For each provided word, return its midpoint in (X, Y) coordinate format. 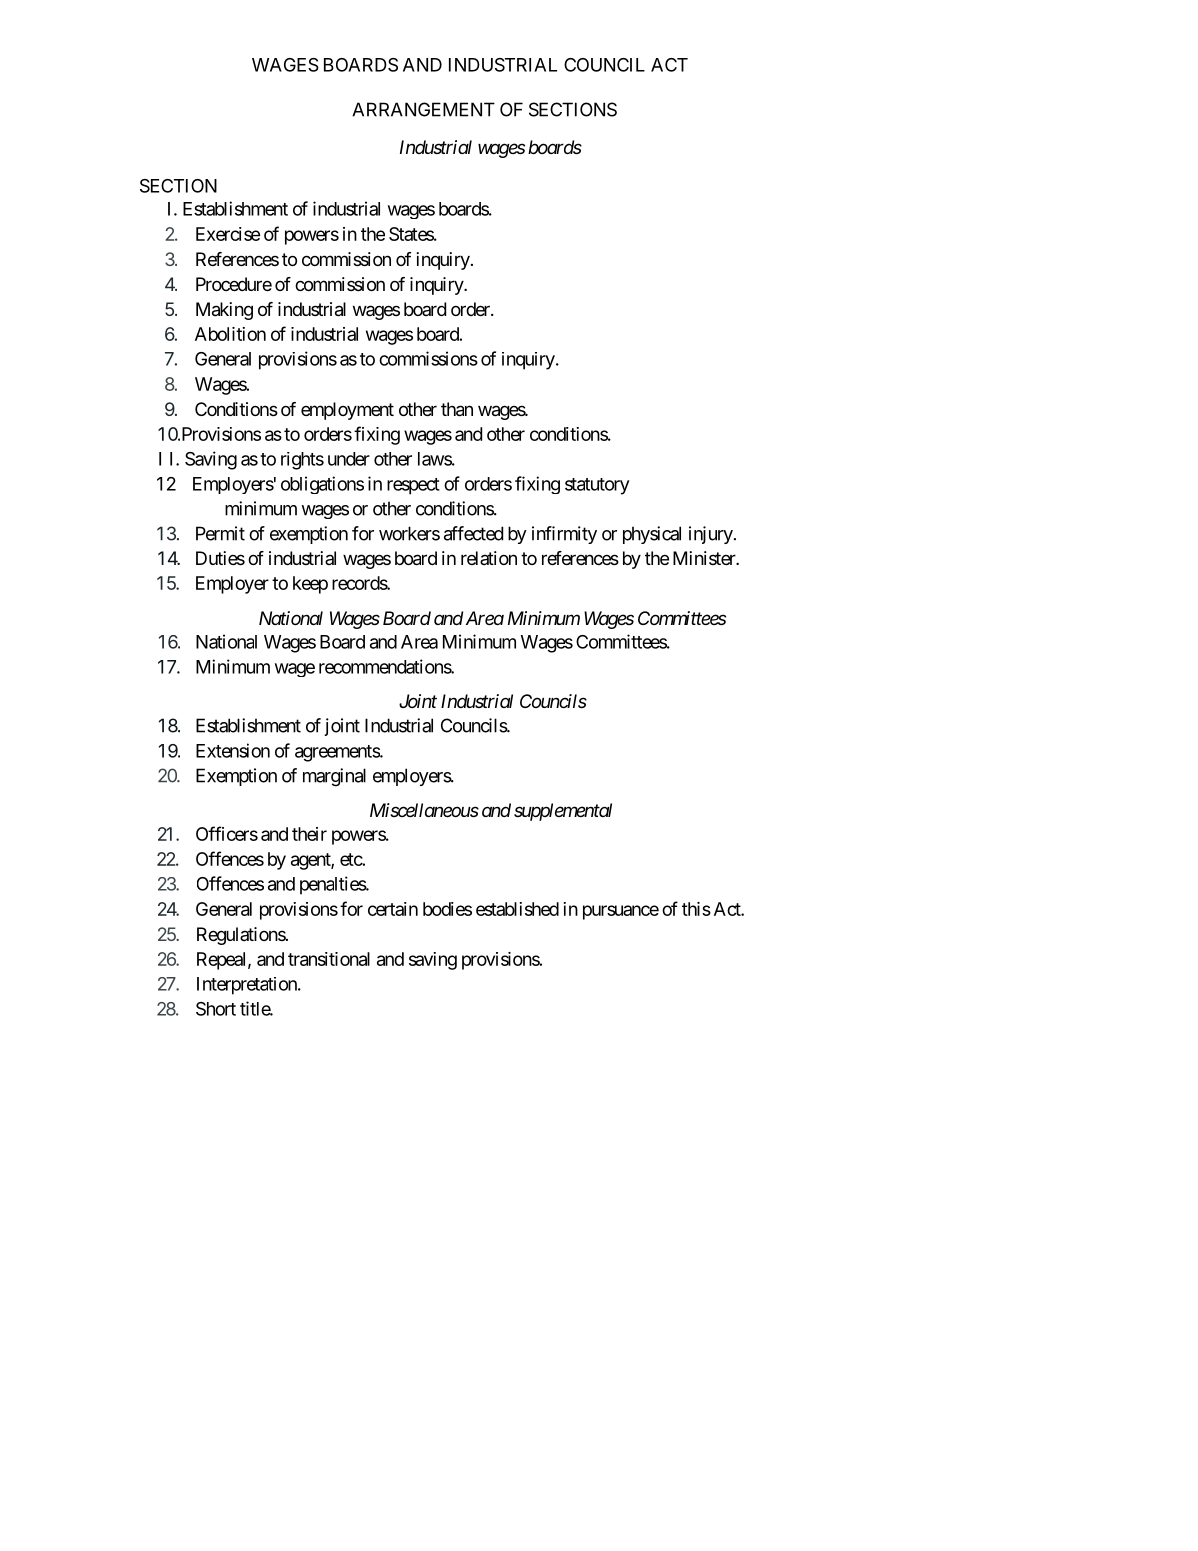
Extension (233, 750)
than (457, 409)
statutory (597, 486)
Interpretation (248, 986)
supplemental (563, 812)
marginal (334, 777)
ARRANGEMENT (423, 109)
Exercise (228, 234)
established (517, 909)
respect (413, 486)
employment (347, 411)
